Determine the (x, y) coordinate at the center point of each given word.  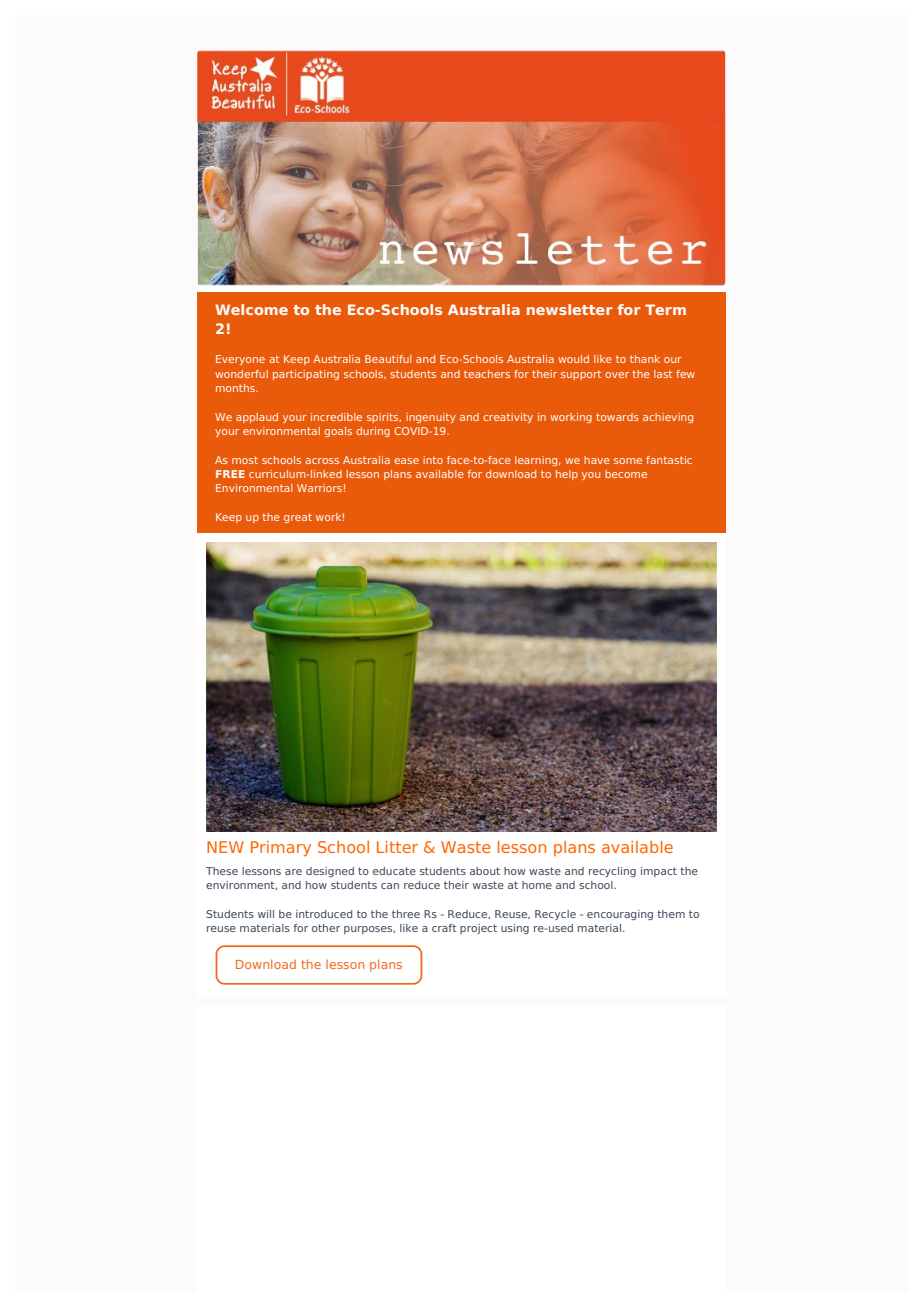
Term (665, 309)
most (245, 460)
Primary (281, 849)
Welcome (251, 309)
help (567, 475)
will (266, 914)
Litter (397, 847)
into (433, 460)
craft (444, 928)
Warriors (319, 488)
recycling (612, 872)
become (626, 474)
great (298, 518)
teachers (487, 374)
